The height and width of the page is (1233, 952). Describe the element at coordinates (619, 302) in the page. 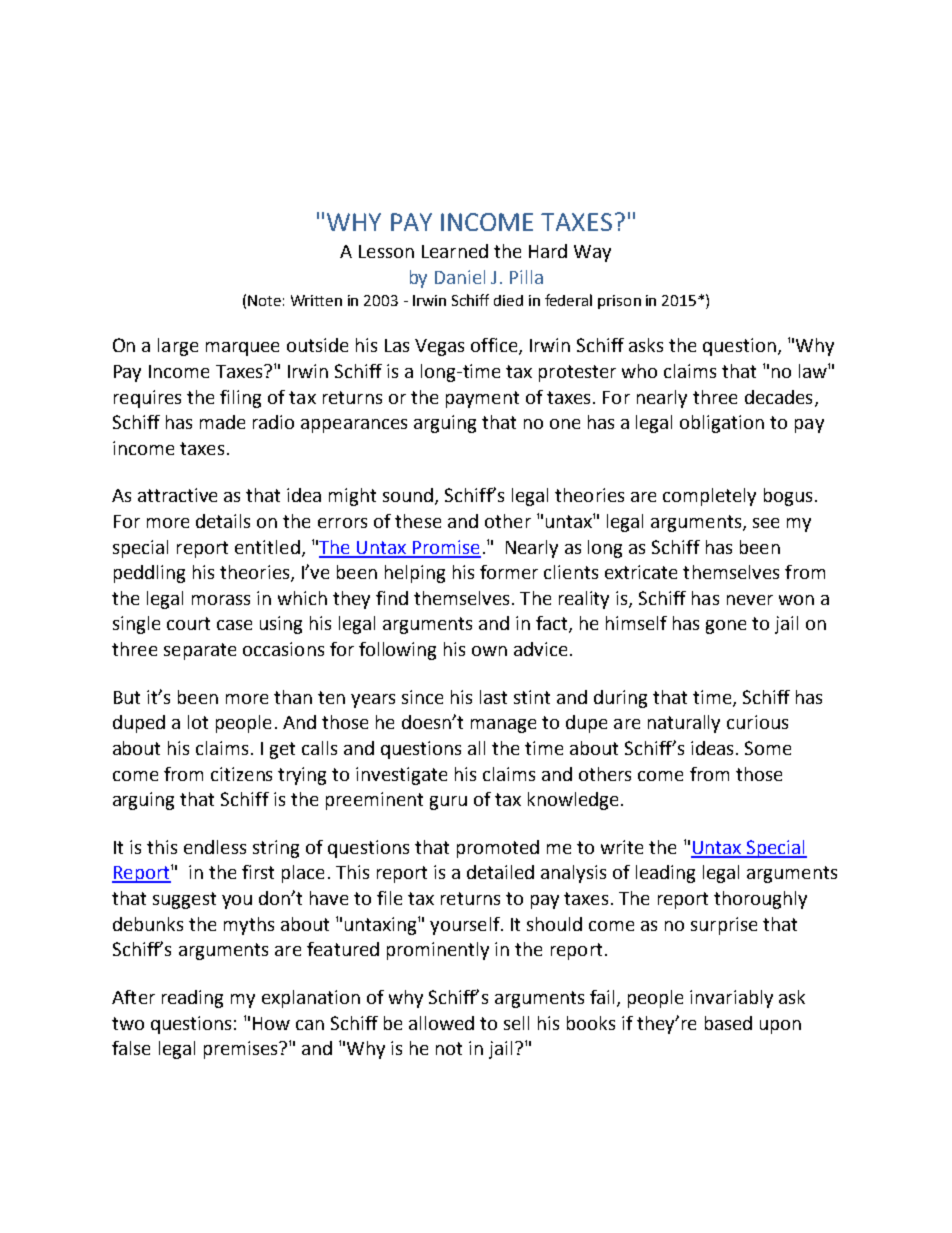

I see `prison` at that location.
